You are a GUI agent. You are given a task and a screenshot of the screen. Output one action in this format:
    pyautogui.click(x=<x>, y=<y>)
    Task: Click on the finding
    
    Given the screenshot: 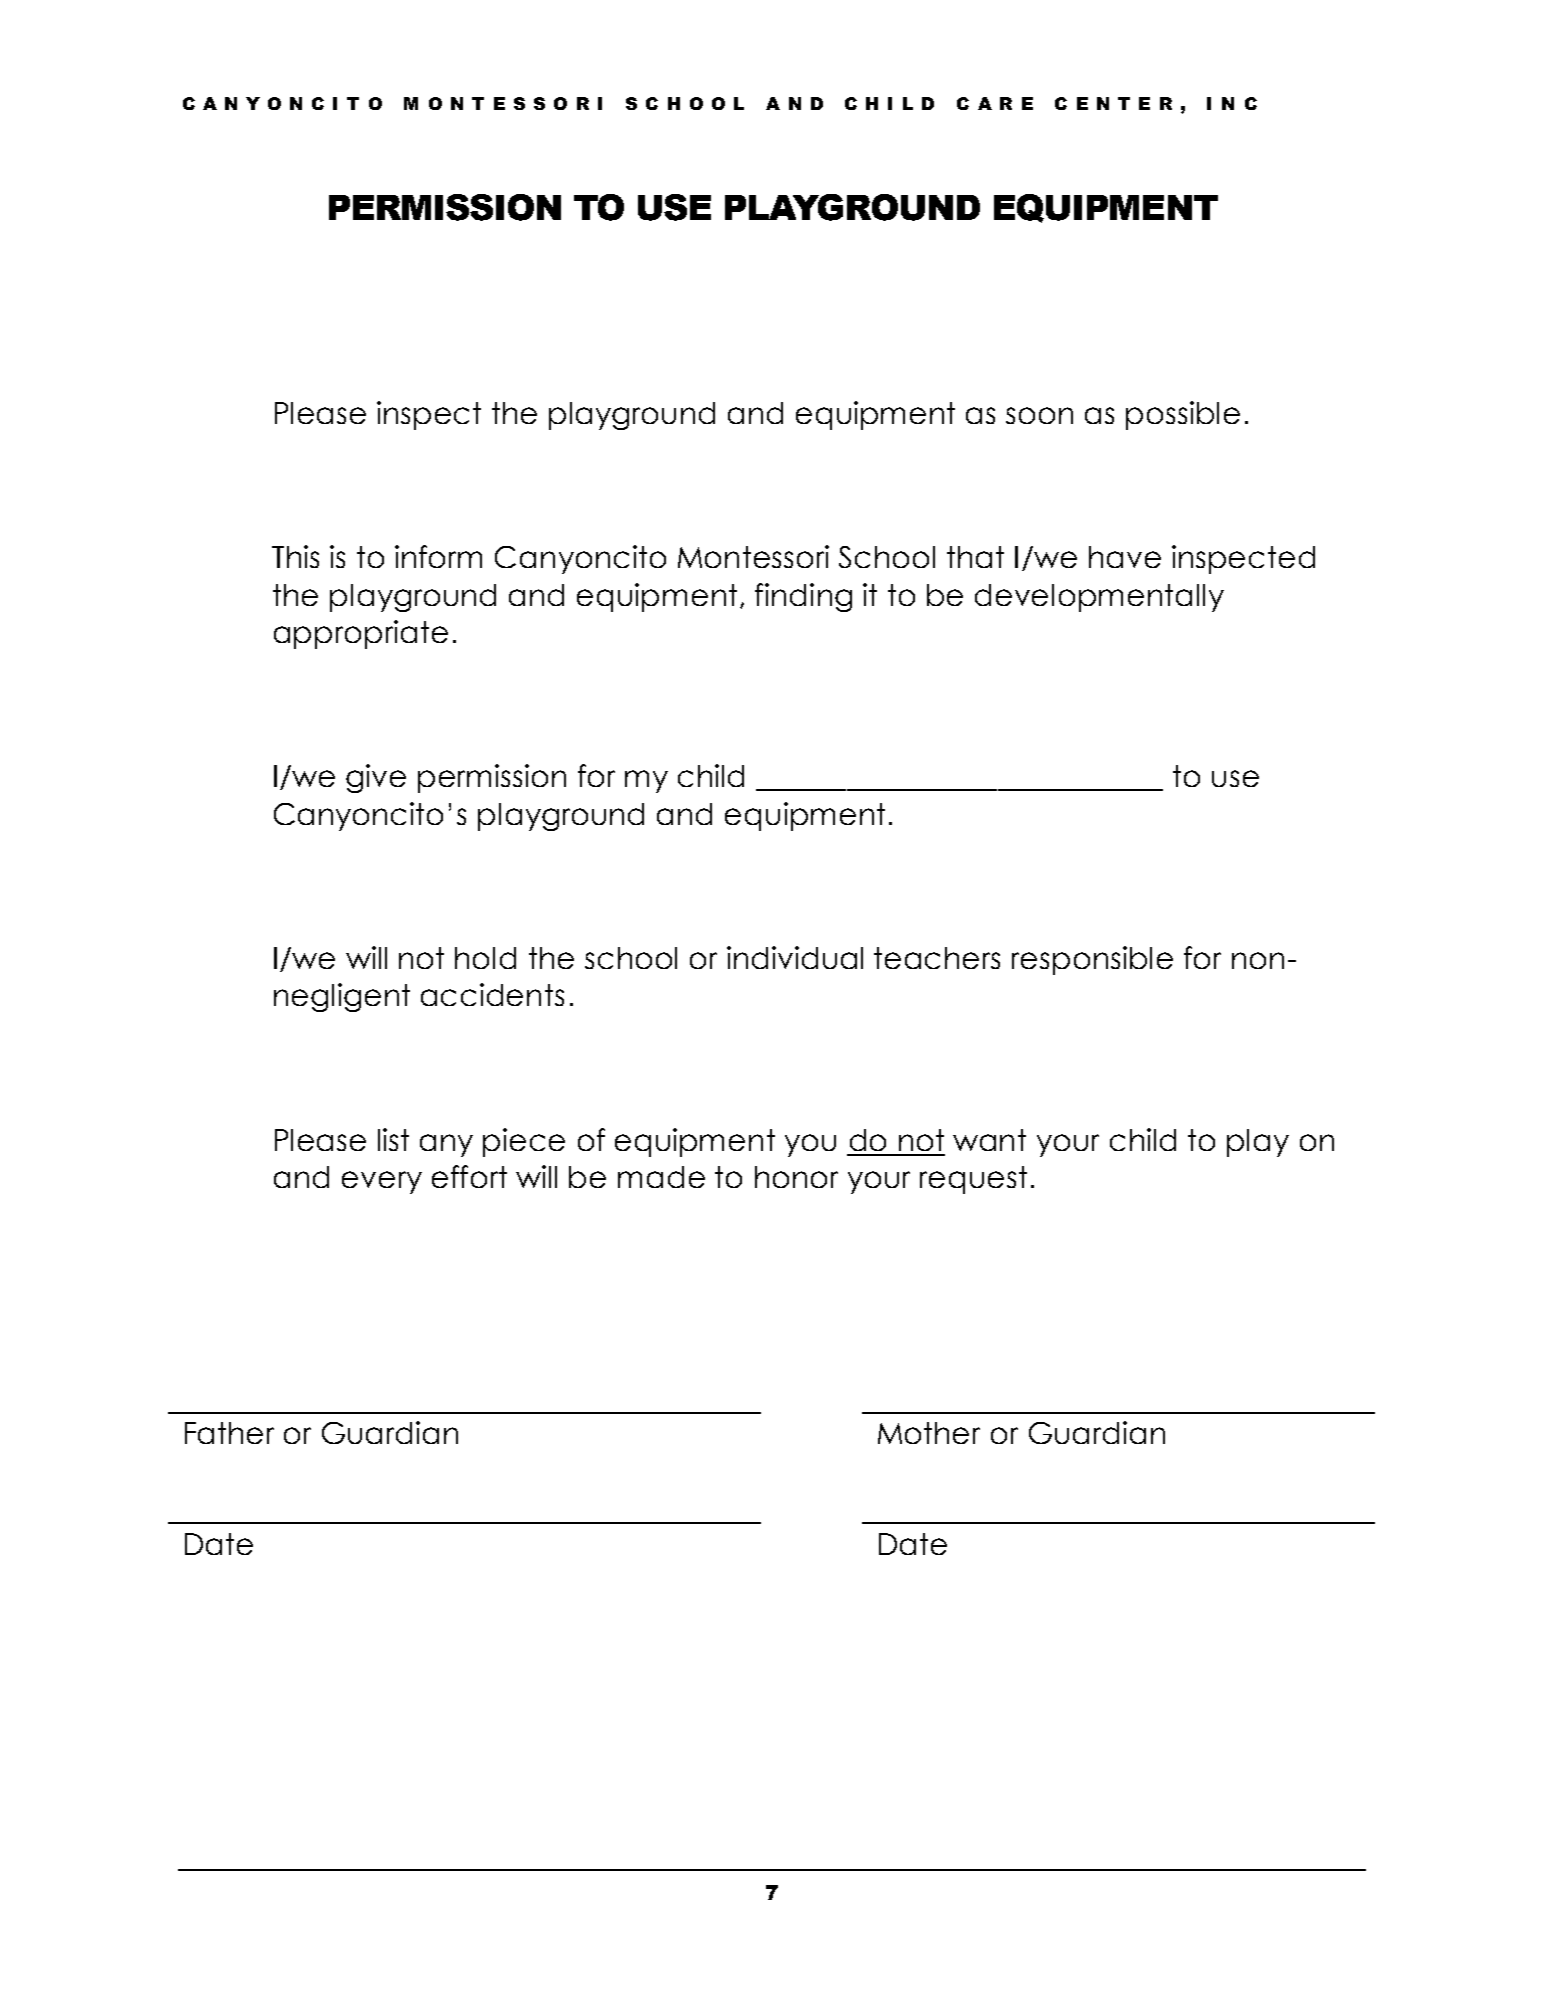 What is the action you would take?
    pyautogui.click(x=803, y=597)
